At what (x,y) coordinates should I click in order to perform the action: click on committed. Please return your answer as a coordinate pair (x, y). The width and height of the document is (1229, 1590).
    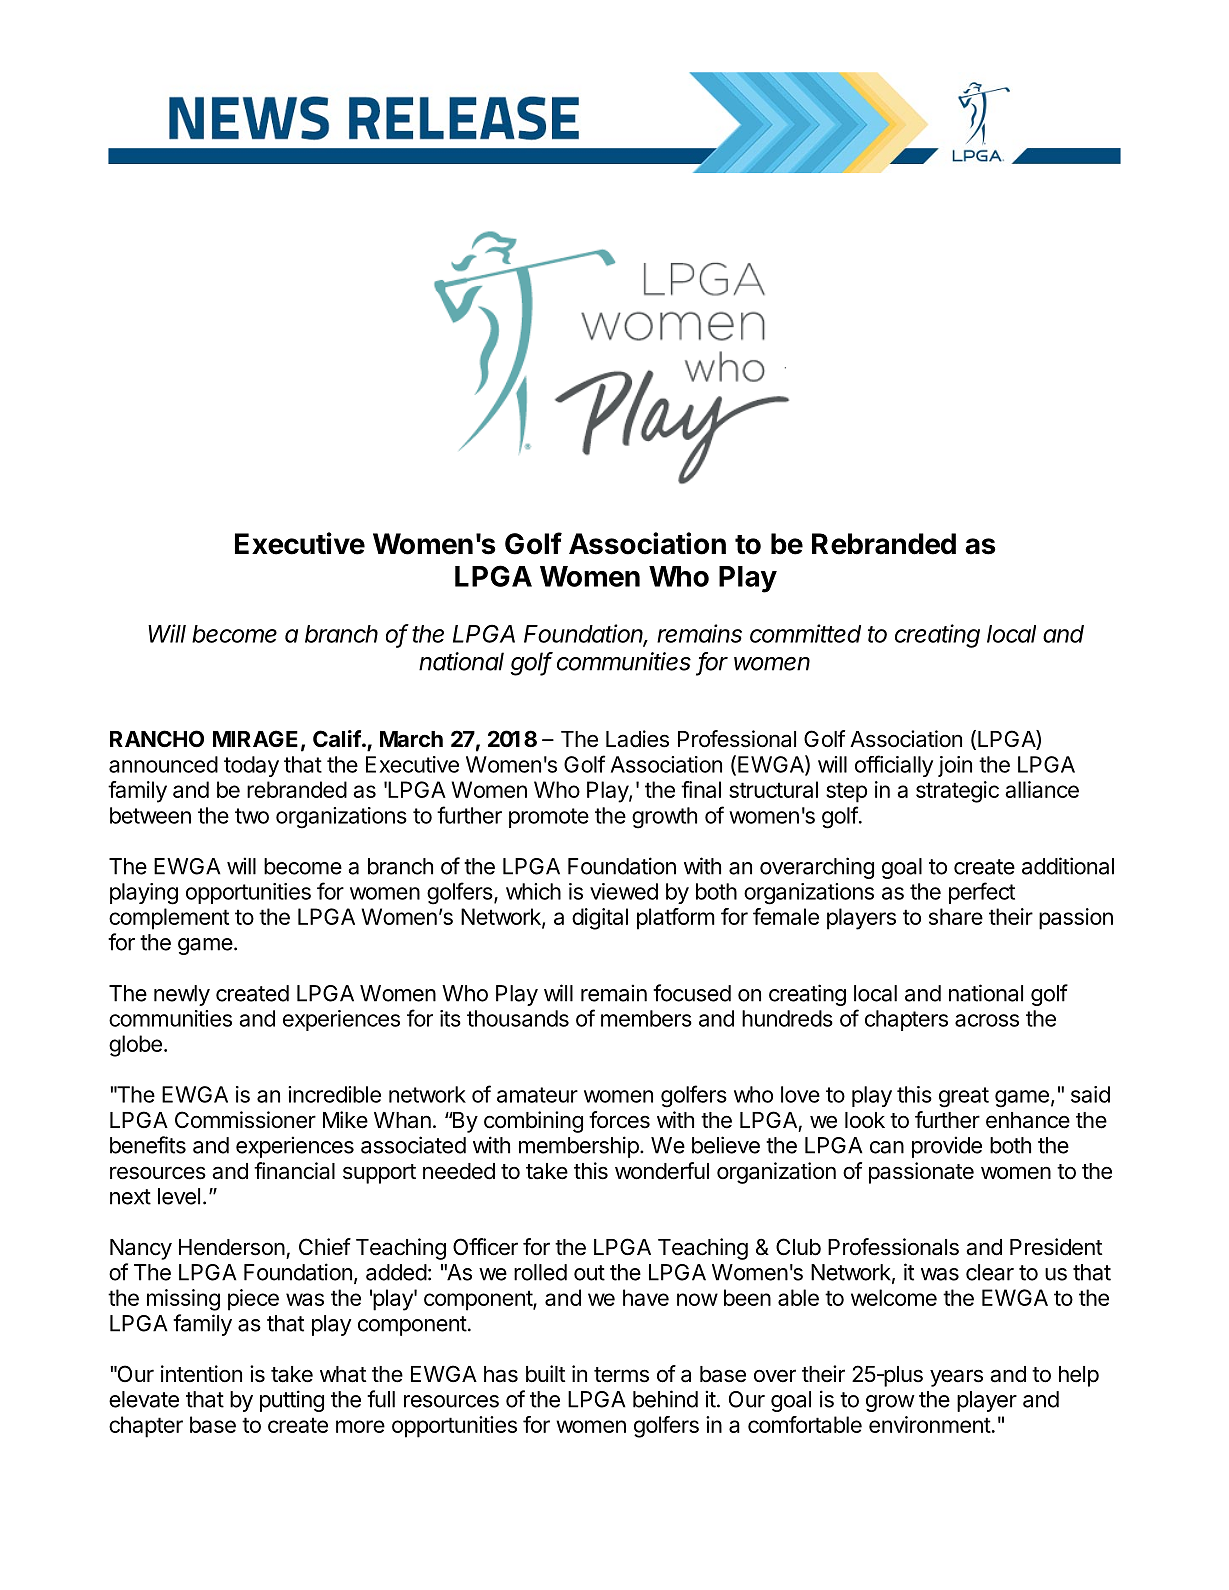
    Looking at the image, I should click on (805, 633).
